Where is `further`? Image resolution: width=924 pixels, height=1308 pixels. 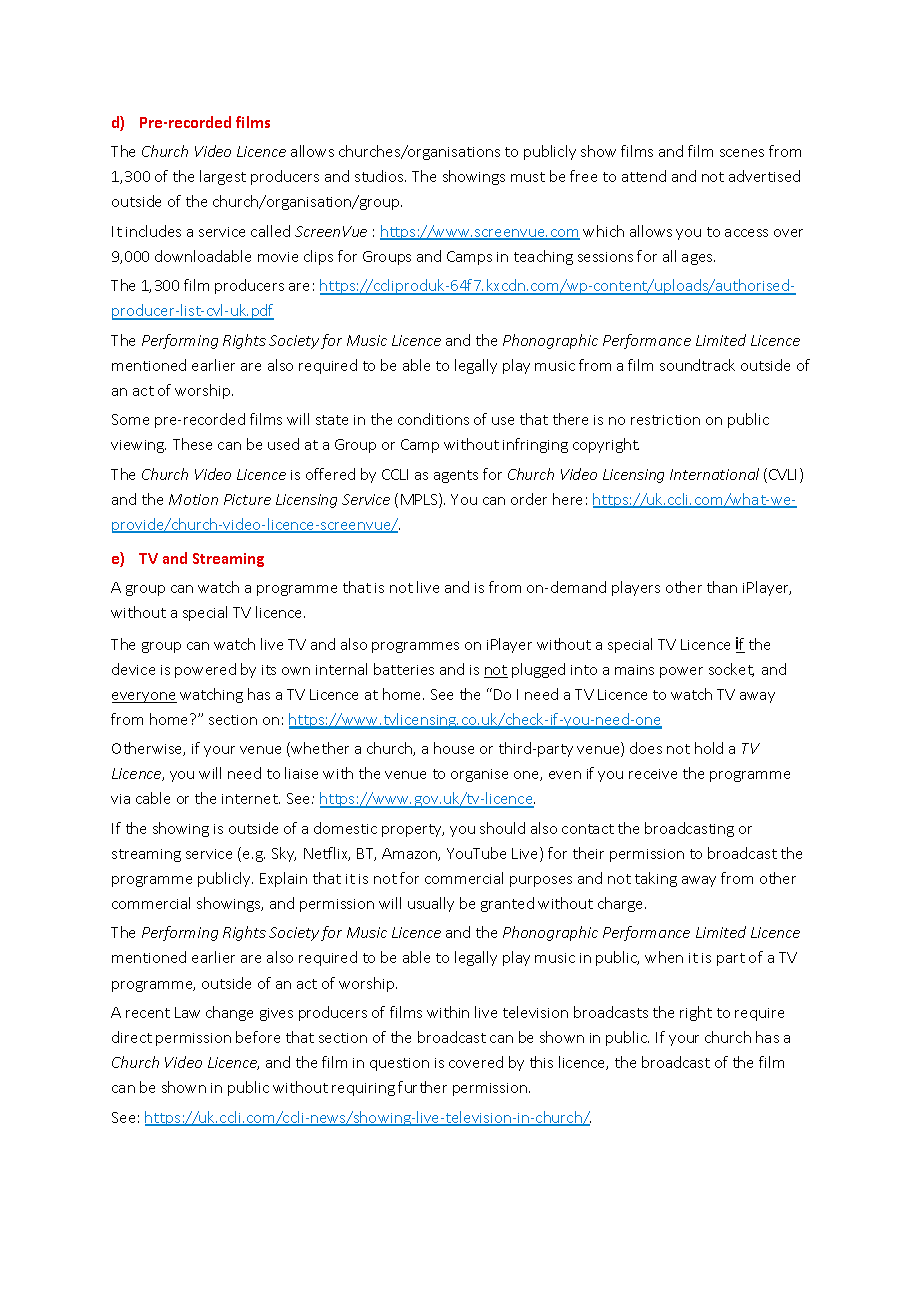
further is located at coordinates (422, 1087).
